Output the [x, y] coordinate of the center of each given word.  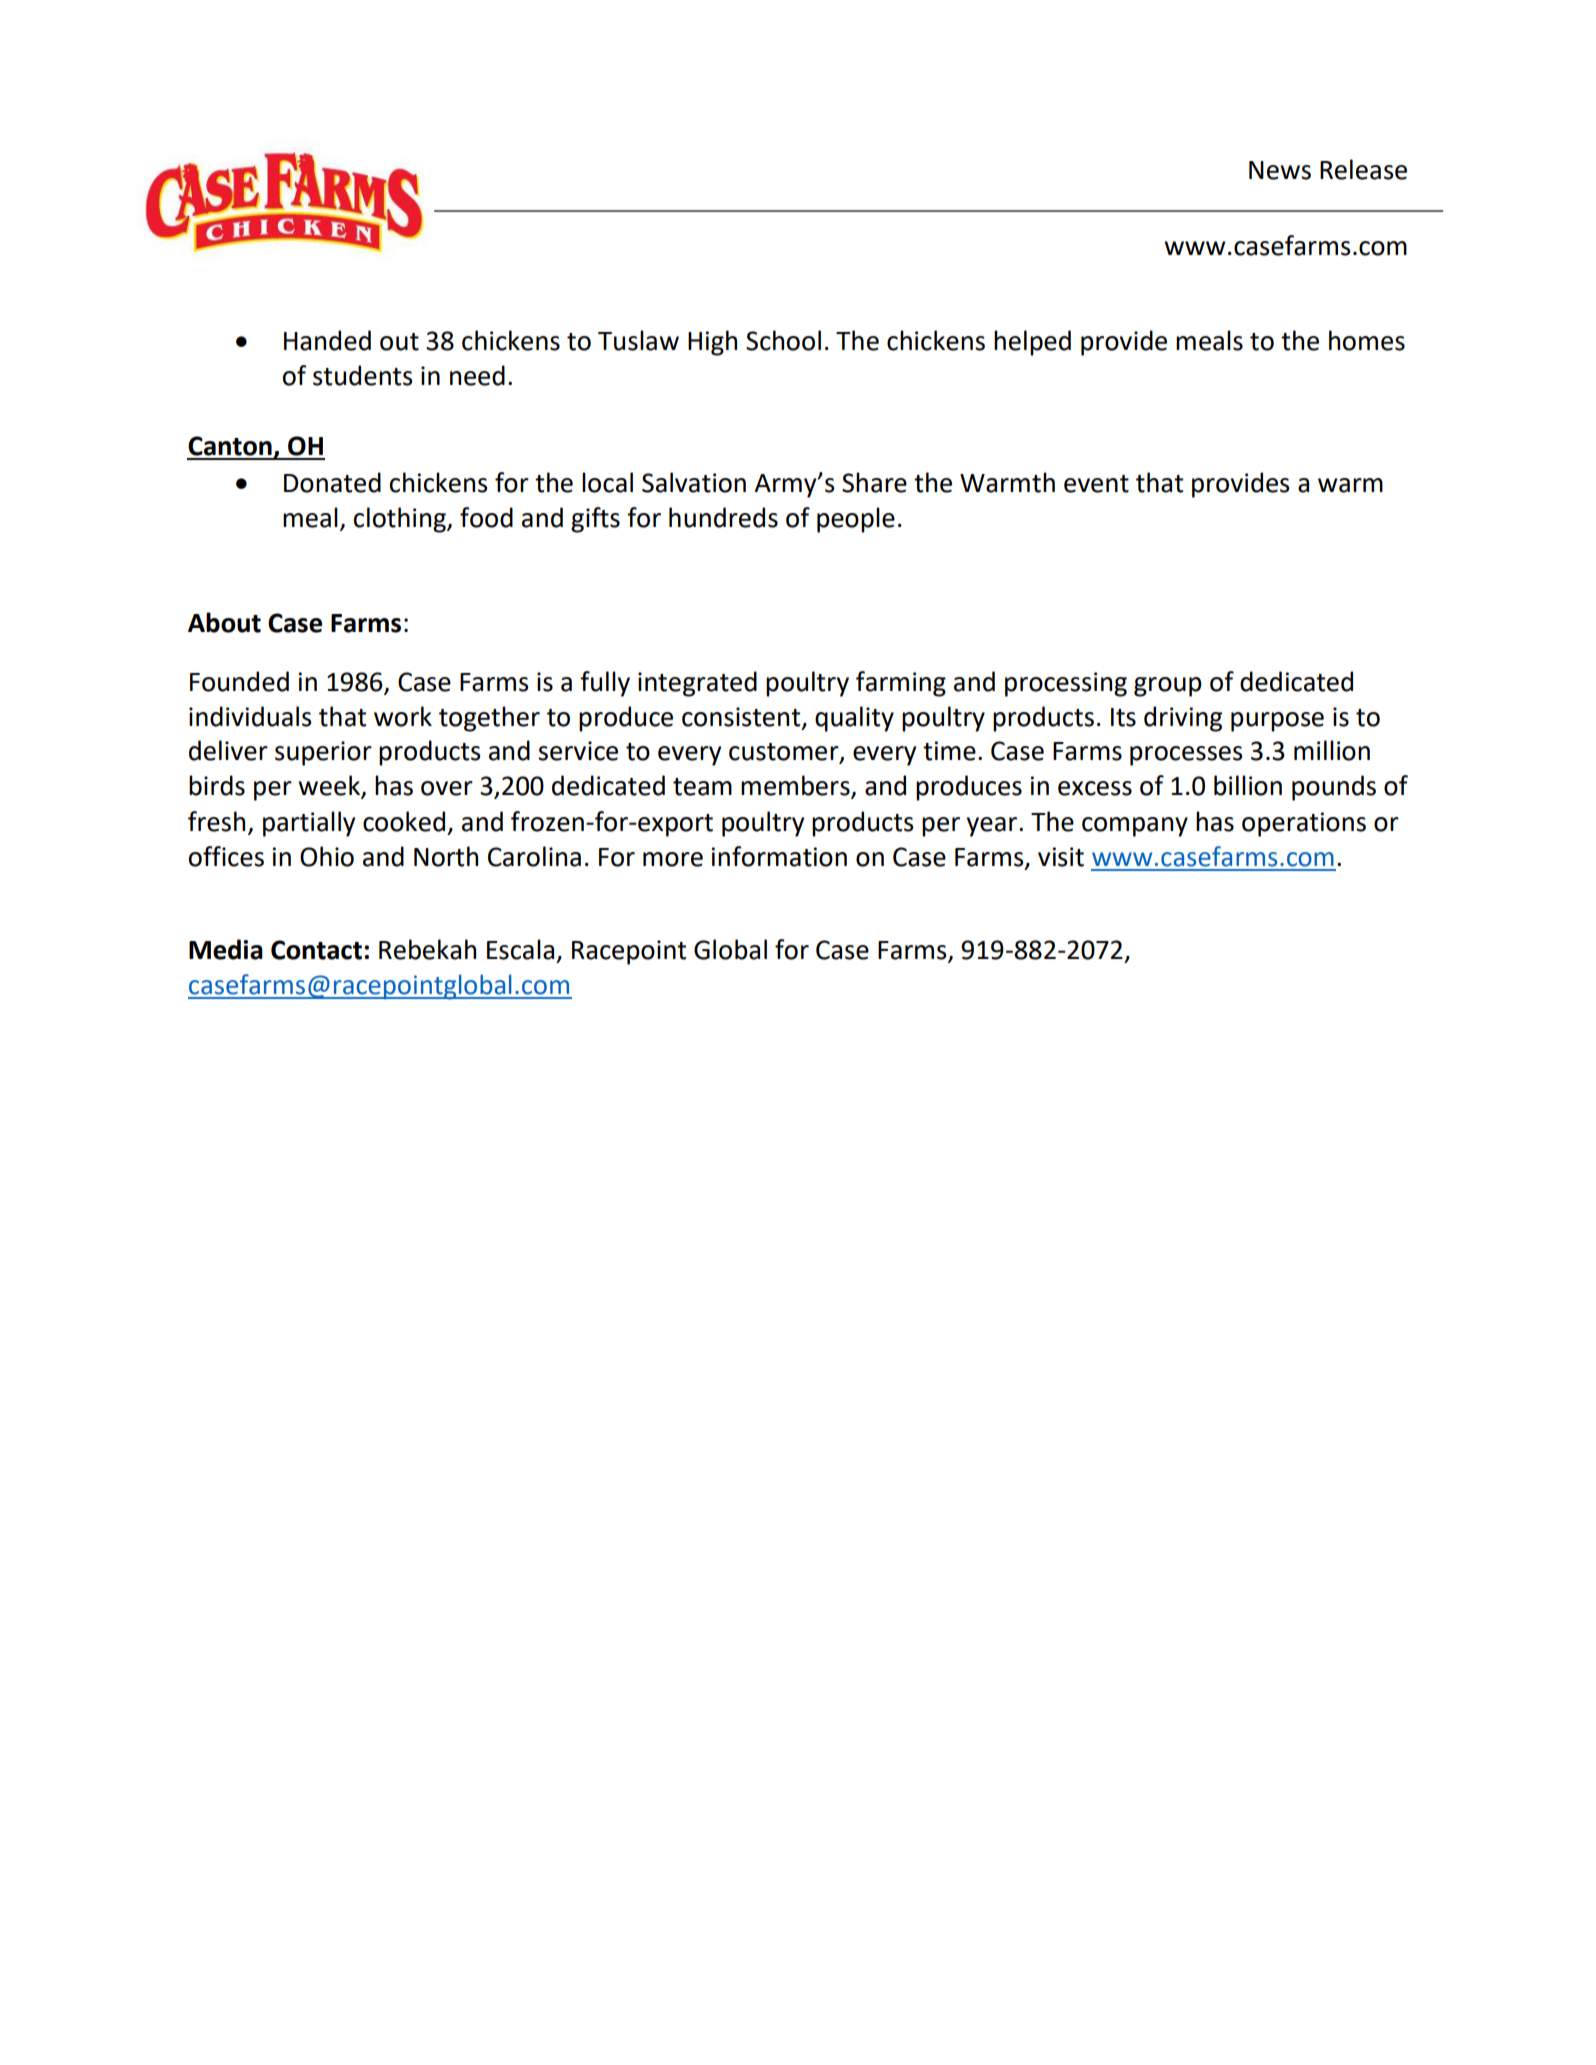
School [783, 340]
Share [874, 482]
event [1096, 484]
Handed [327, 340]
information [779, 856]
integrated [697, 684]
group [1168, 687]
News [1280, 170]
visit [1061, 857]
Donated [332, 482]
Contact [316, 950]
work [403, 716]
